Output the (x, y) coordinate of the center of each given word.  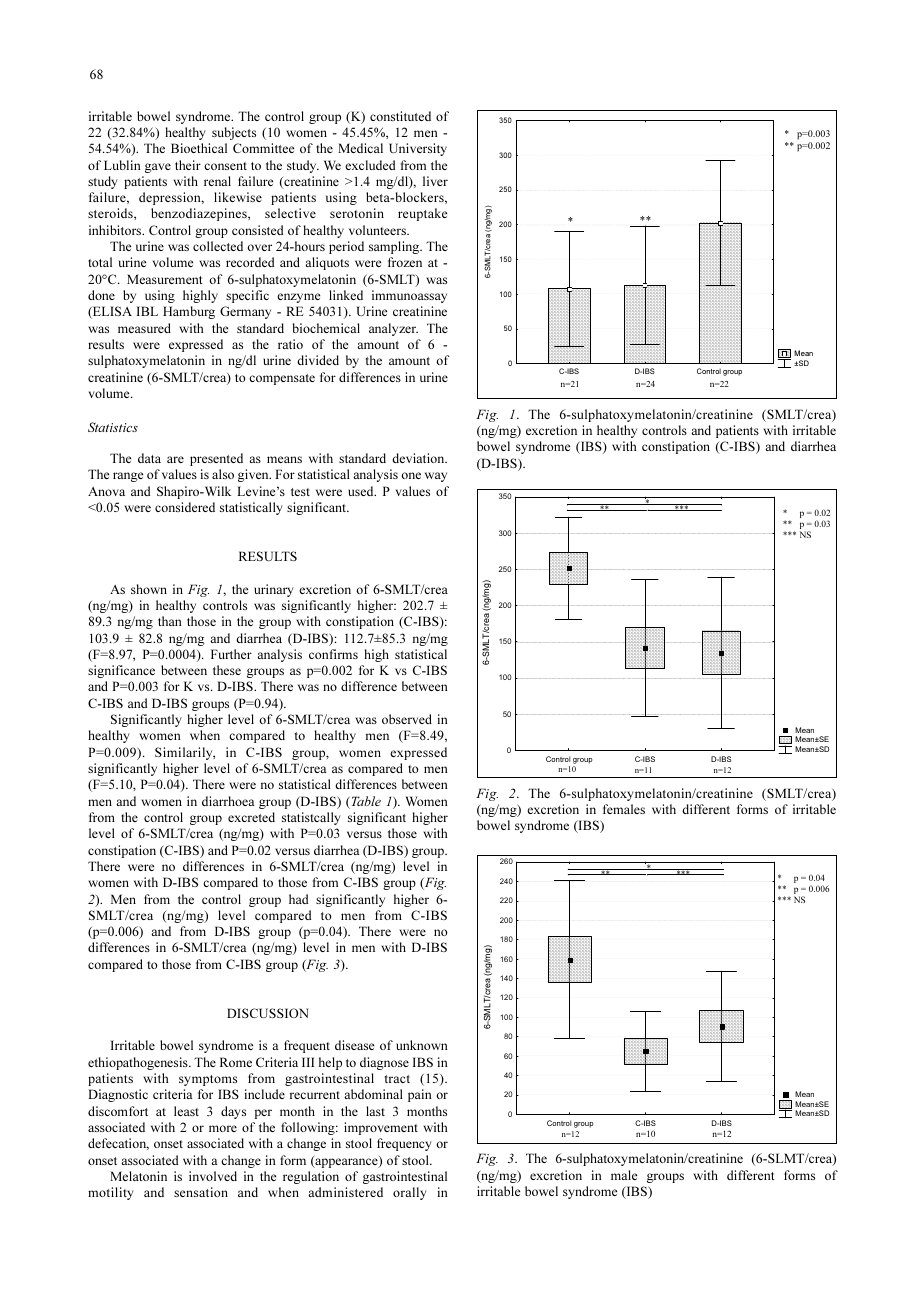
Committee (263, 148)
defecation (118, 1144)
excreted (251, 817)
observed (407, 719)
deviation (419, 458)
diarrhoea (228, 801)
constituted (400, 116)
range (128, 477)
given (254, 475)
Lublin (122, 165)
